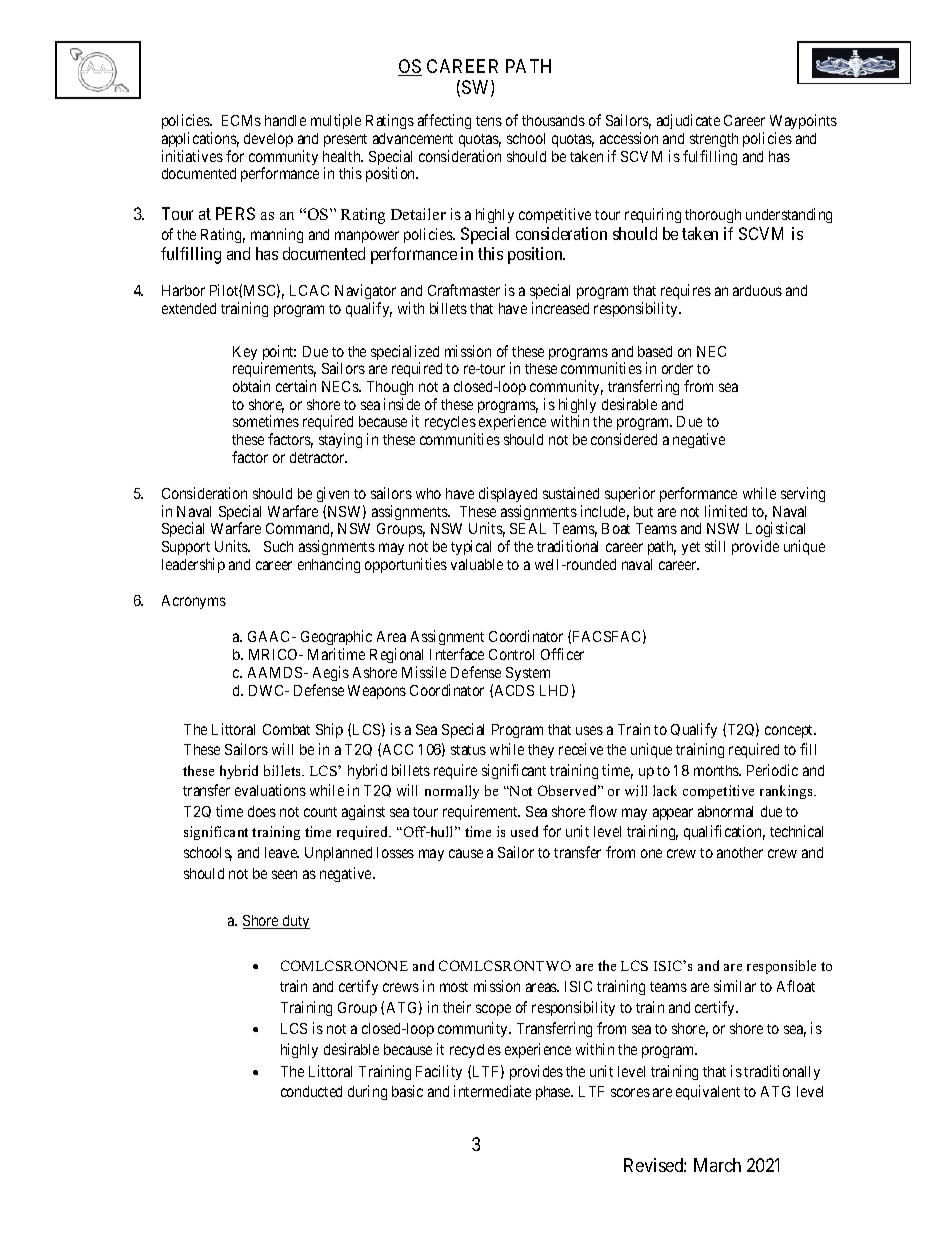 This screenshot has height=1233, width=952. I want to click on Control, so click(511, 654).
